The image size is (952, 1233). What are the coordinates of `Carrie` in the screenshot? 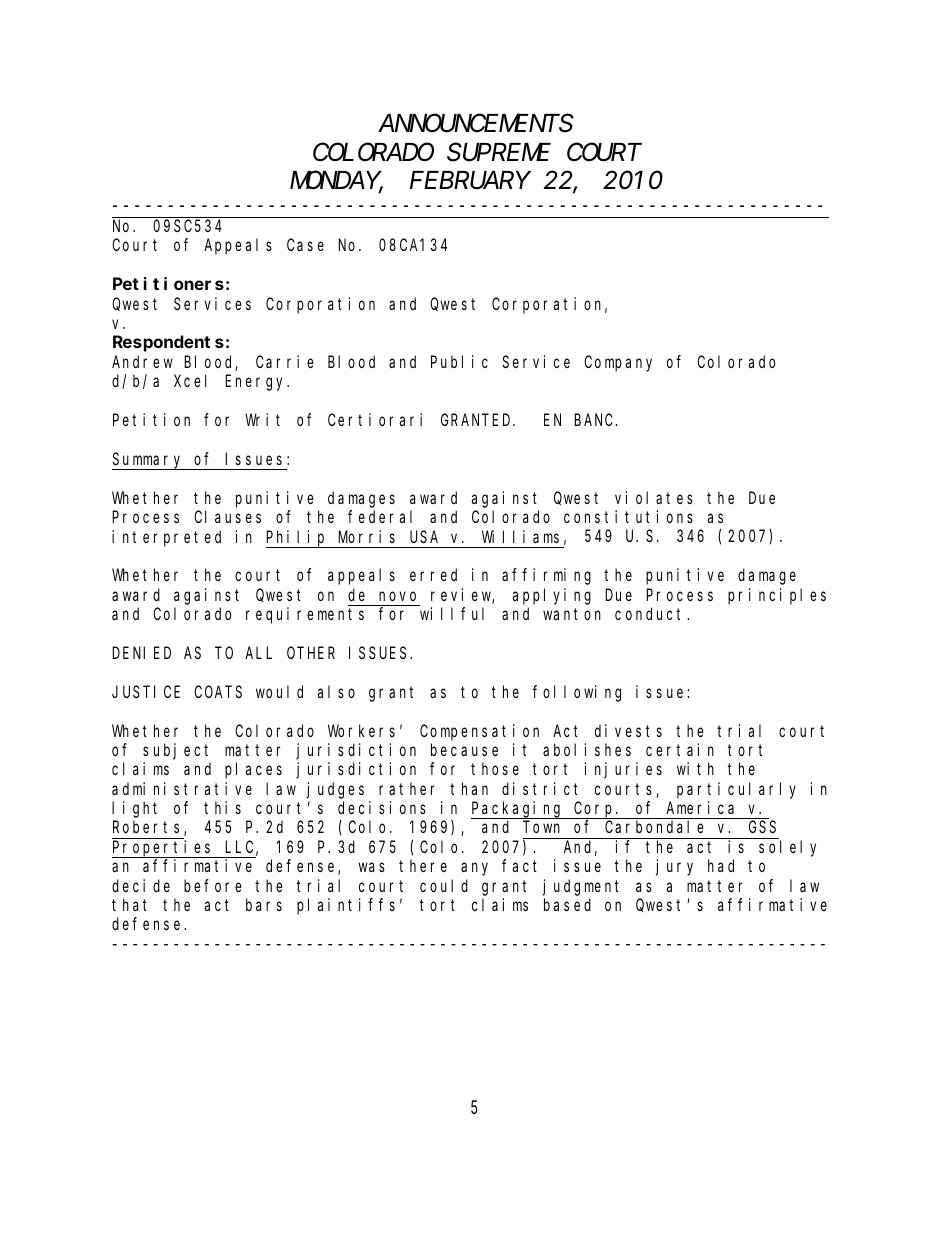 It's located at (285, 361).
